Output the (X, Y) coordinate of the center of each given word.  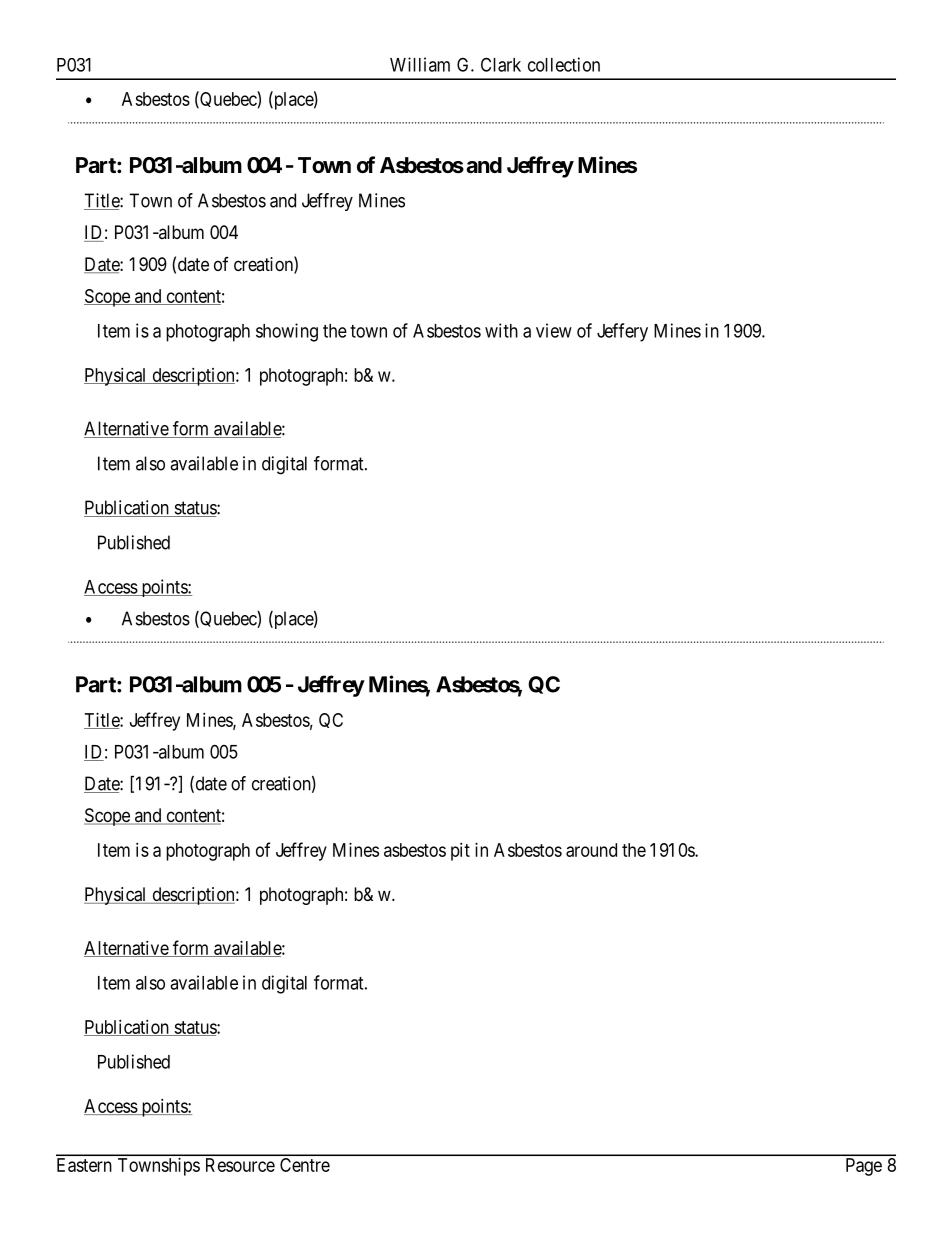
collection (564, 64)
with (501, 330)
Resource (240, 1165)
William (420, 64)
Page (864, 1167)
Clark (501, 64)
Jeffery (622, 332)
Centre (305, 1165)
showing (287, 332)
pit (460, 852)
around (591, 850)
